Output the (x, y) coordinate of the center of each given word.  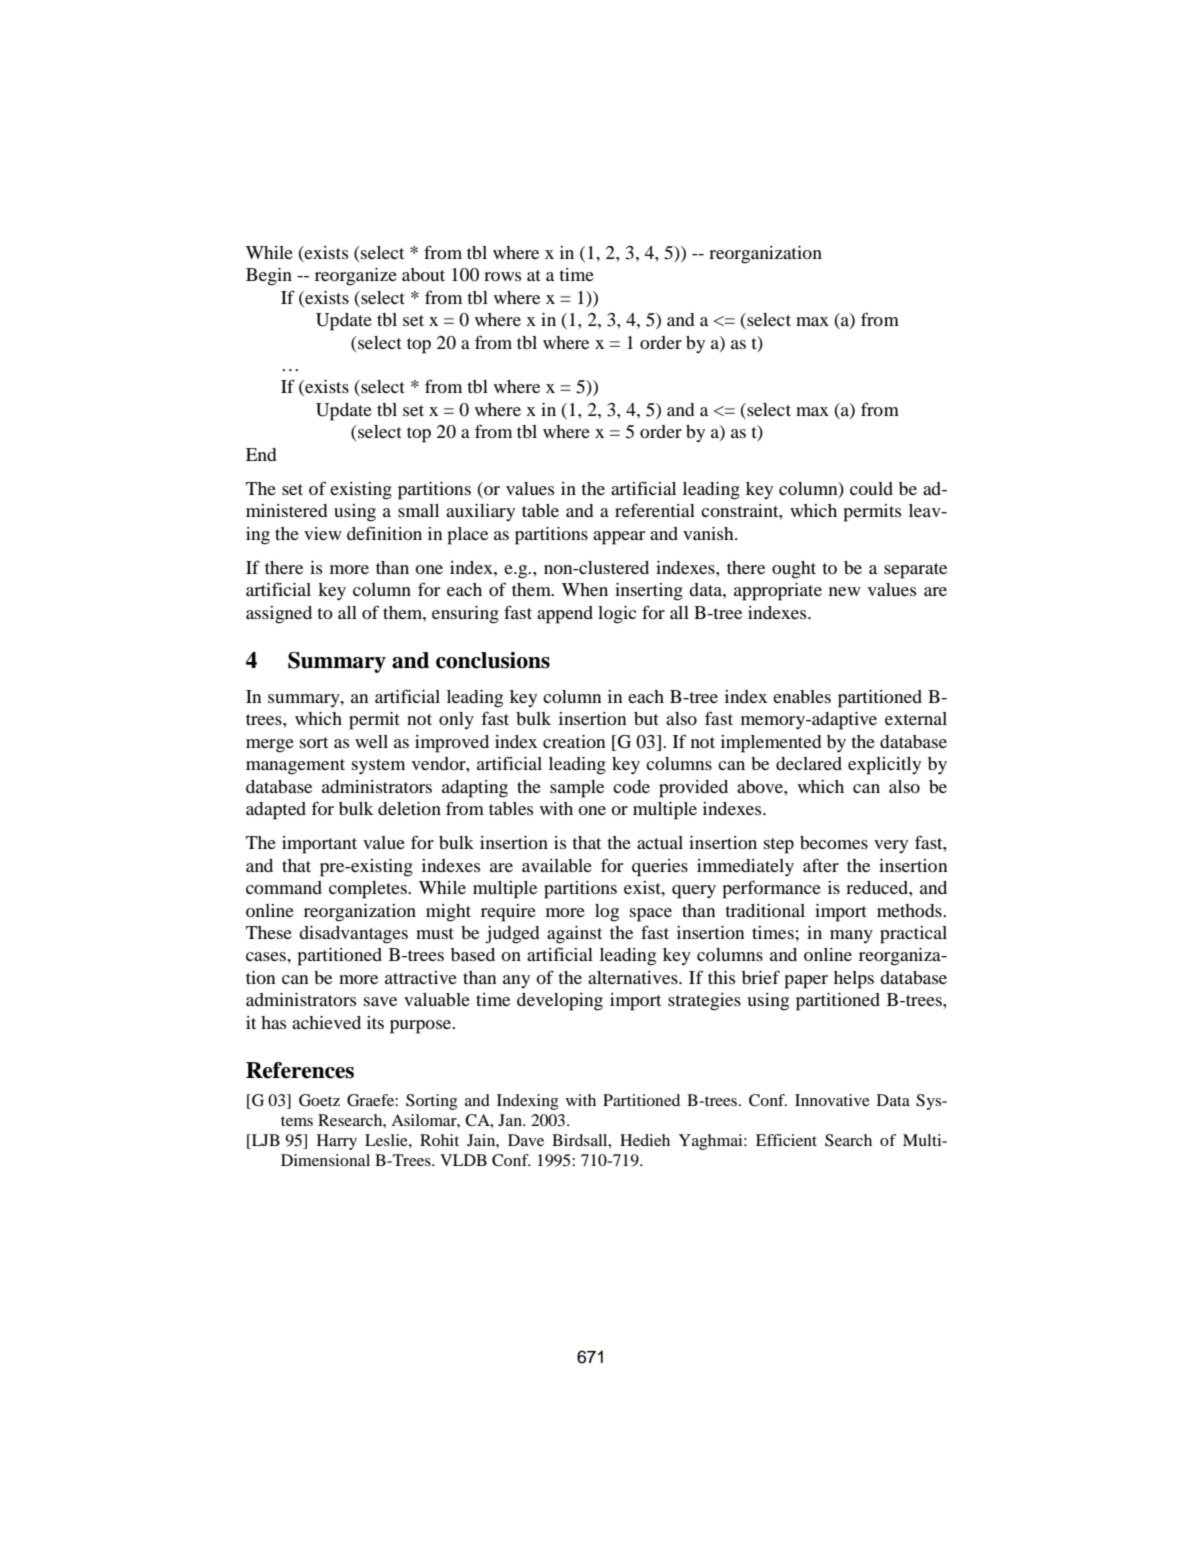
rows (502, 276)
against (574, 935)
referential (655, 510)
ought (794, 570)
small (418, 510)
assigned (279, 615)
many (851, 936)
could (871, 488)
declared (809, 763)
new (845, 591)
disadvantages (353, 935)
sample (577, 789)
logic (617, 615)
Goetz (319, 1100)
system (378, 766)
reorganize (356, 277)
